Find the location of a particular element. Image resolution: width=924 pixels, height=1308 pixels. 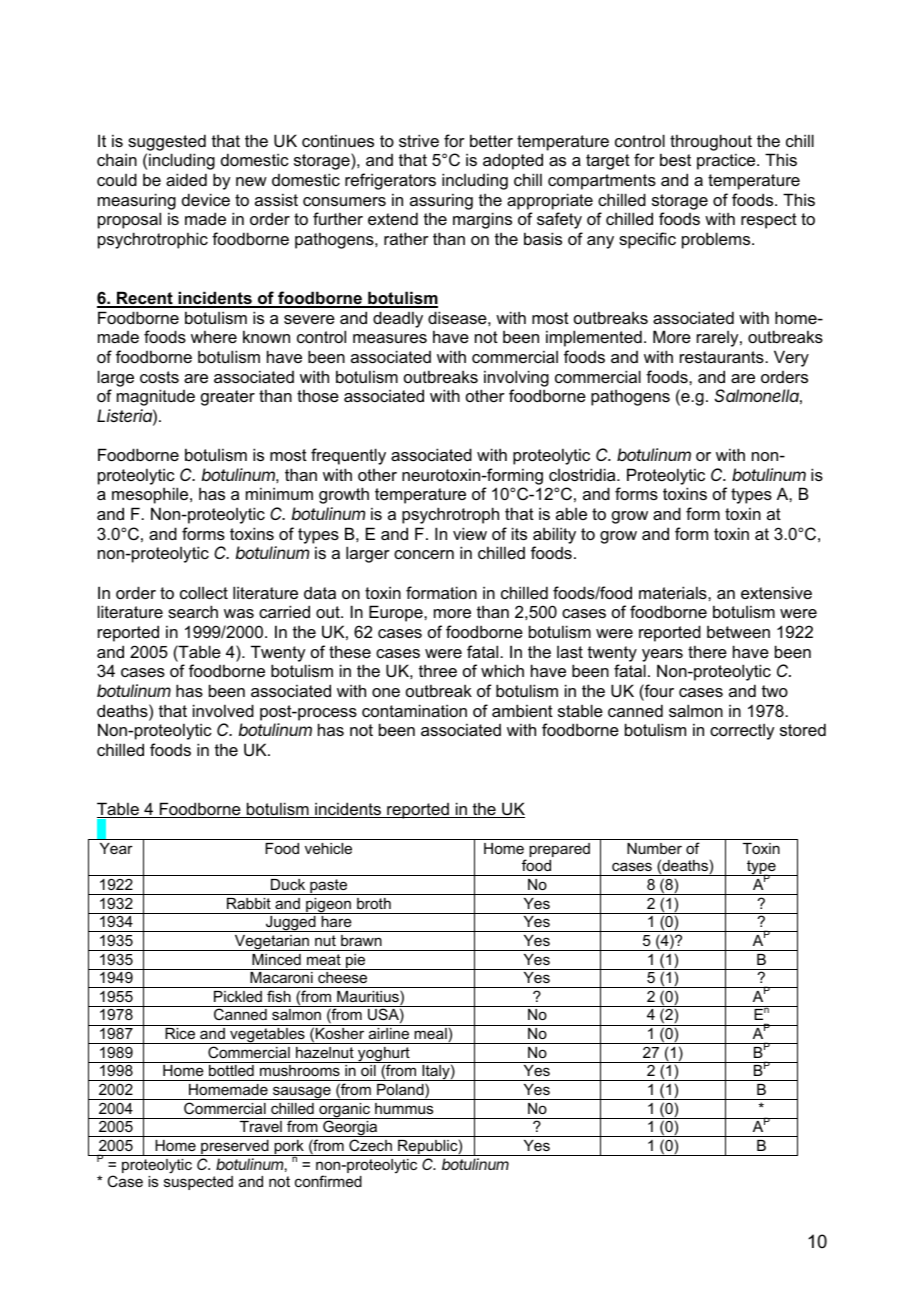

search is located at coordinates (193, 611).
